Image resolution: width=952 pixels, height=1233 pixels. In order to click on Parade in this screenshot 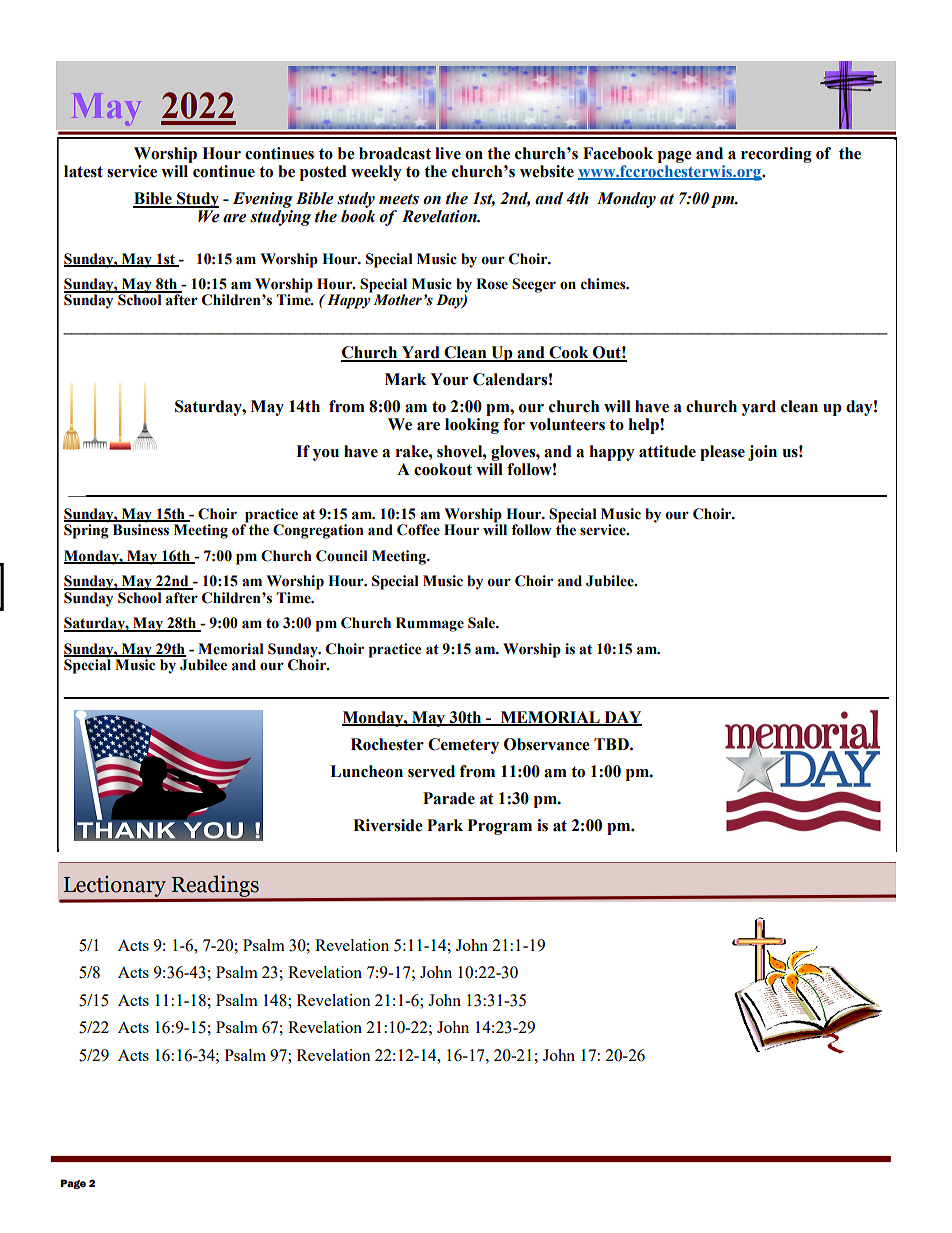, I will do `click(449, 798)`.
